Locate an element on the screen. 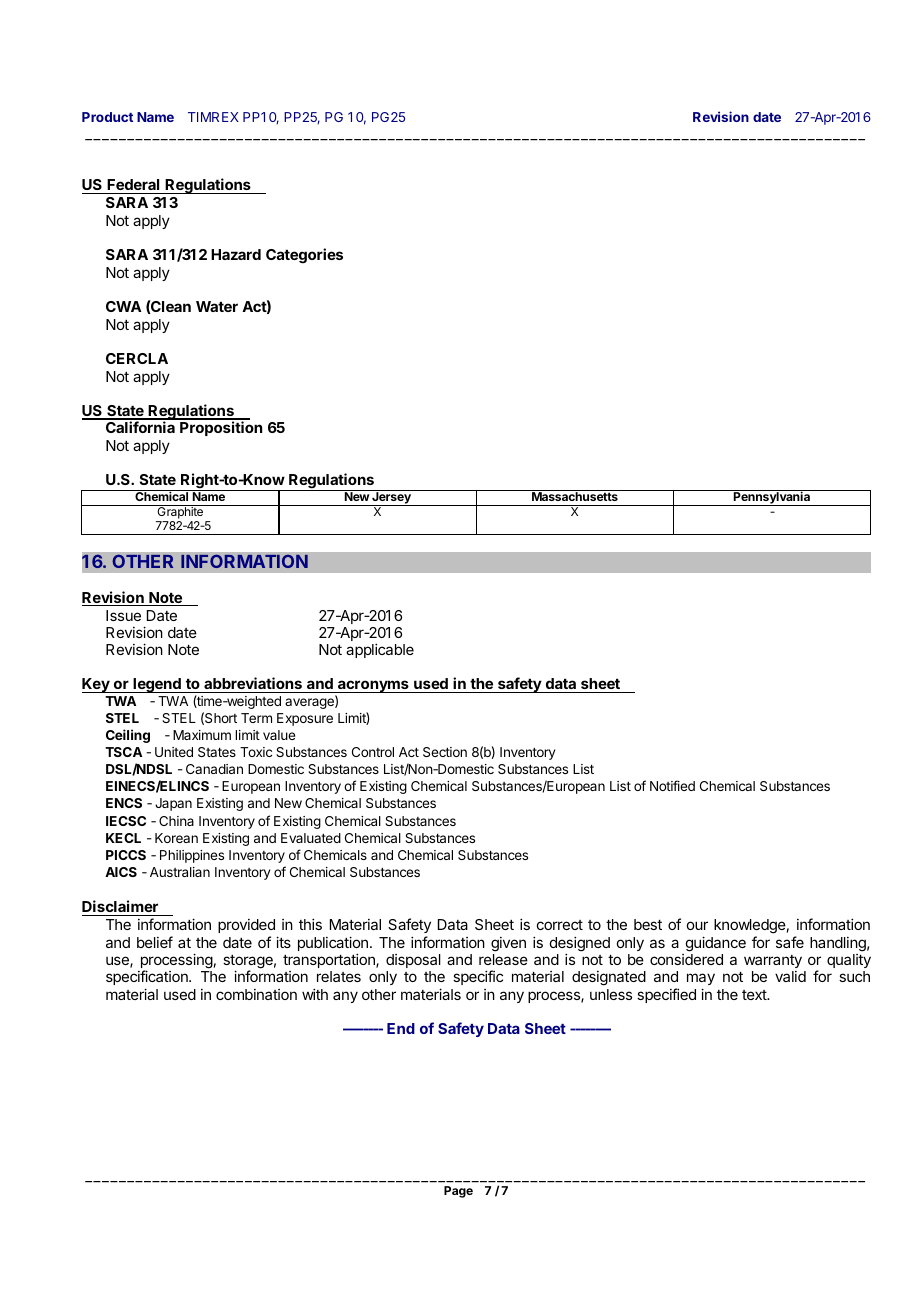 This screenshot has height=1308, width=924. applicable is located at coordinates (380, 650).
